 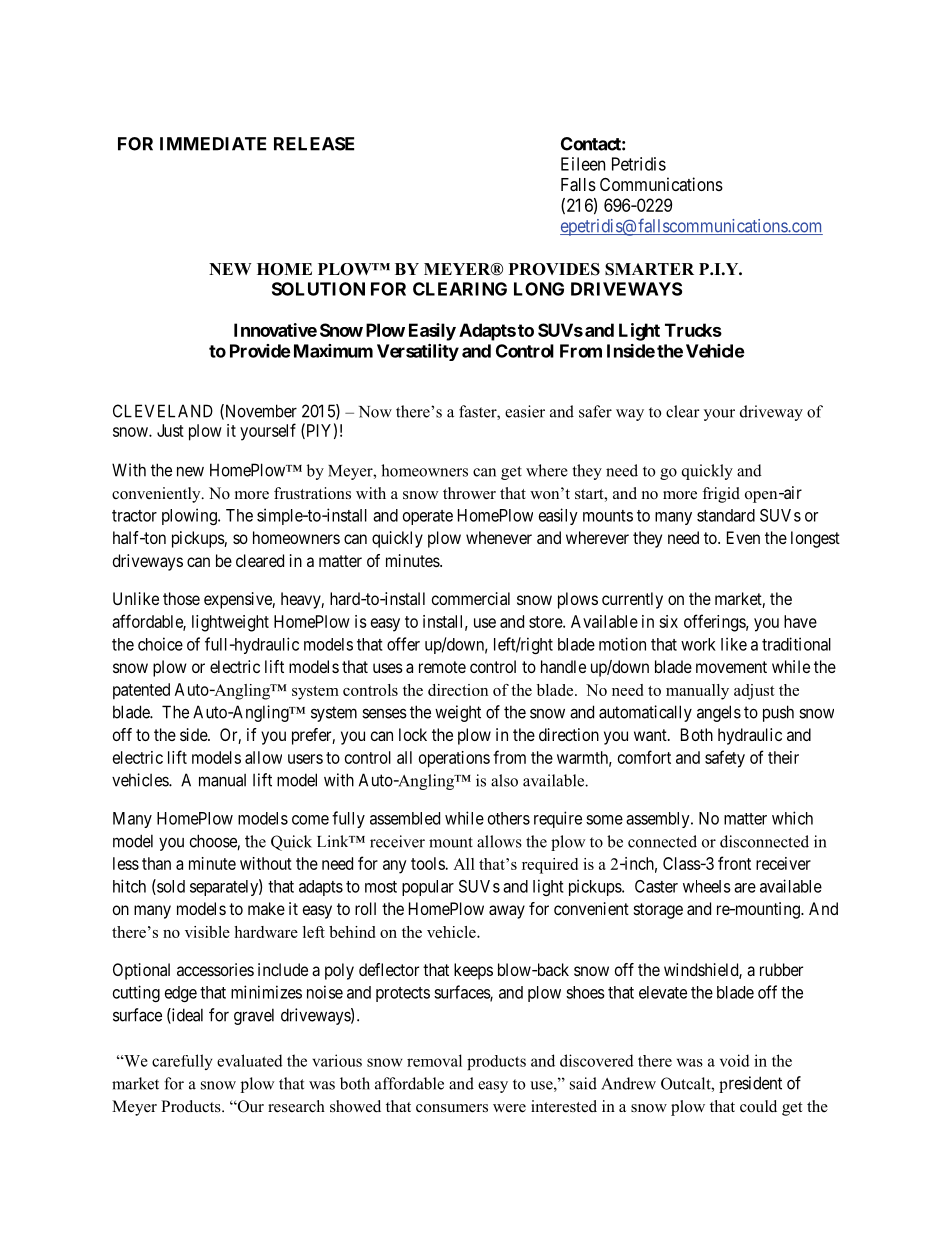 What do you see at coordinates (583, 164) in the screenshot?
I see `Eileen` at bounding box center [583, 164].
